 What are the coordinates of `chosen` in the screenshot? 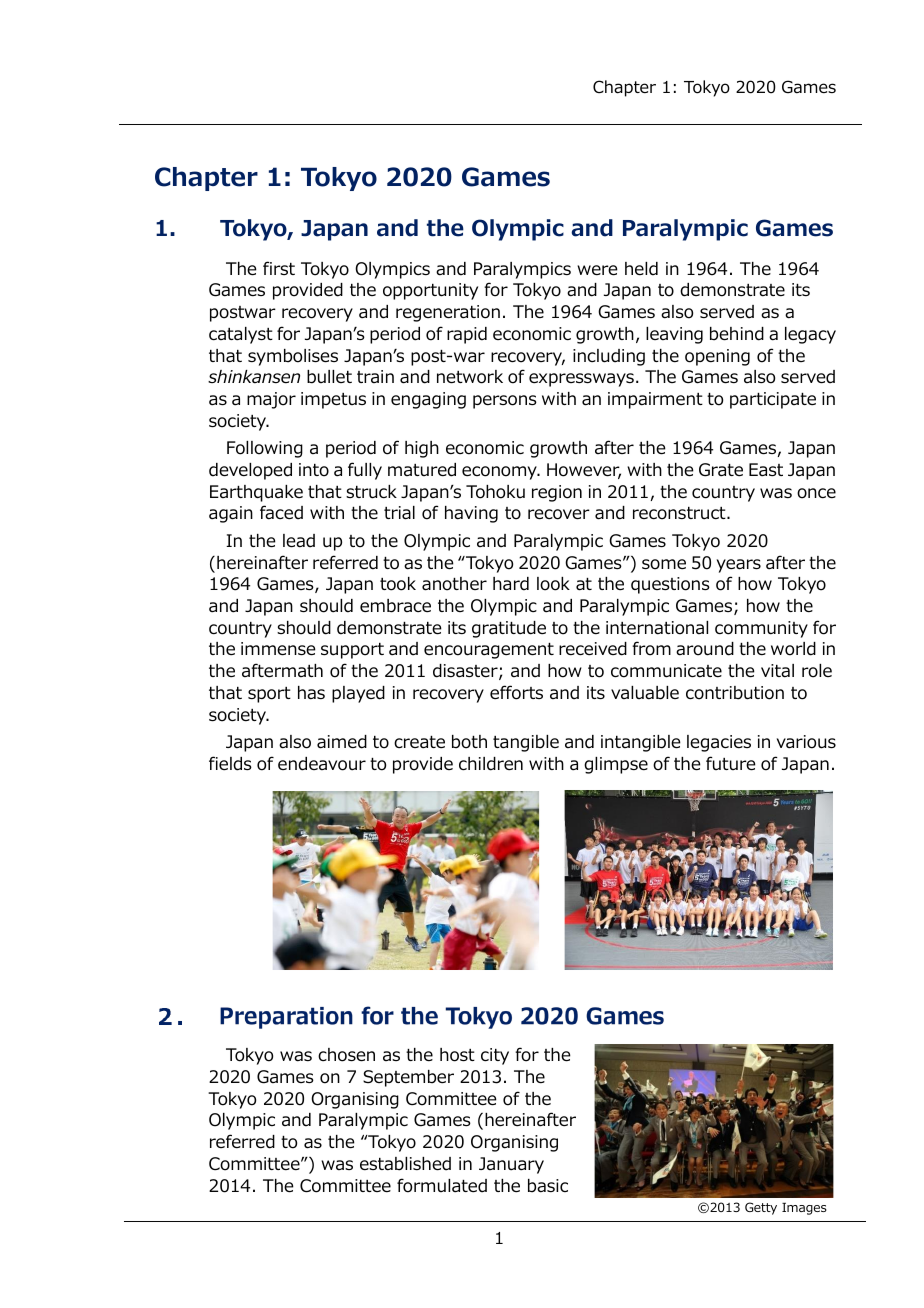 It's located at (346, 1055).
